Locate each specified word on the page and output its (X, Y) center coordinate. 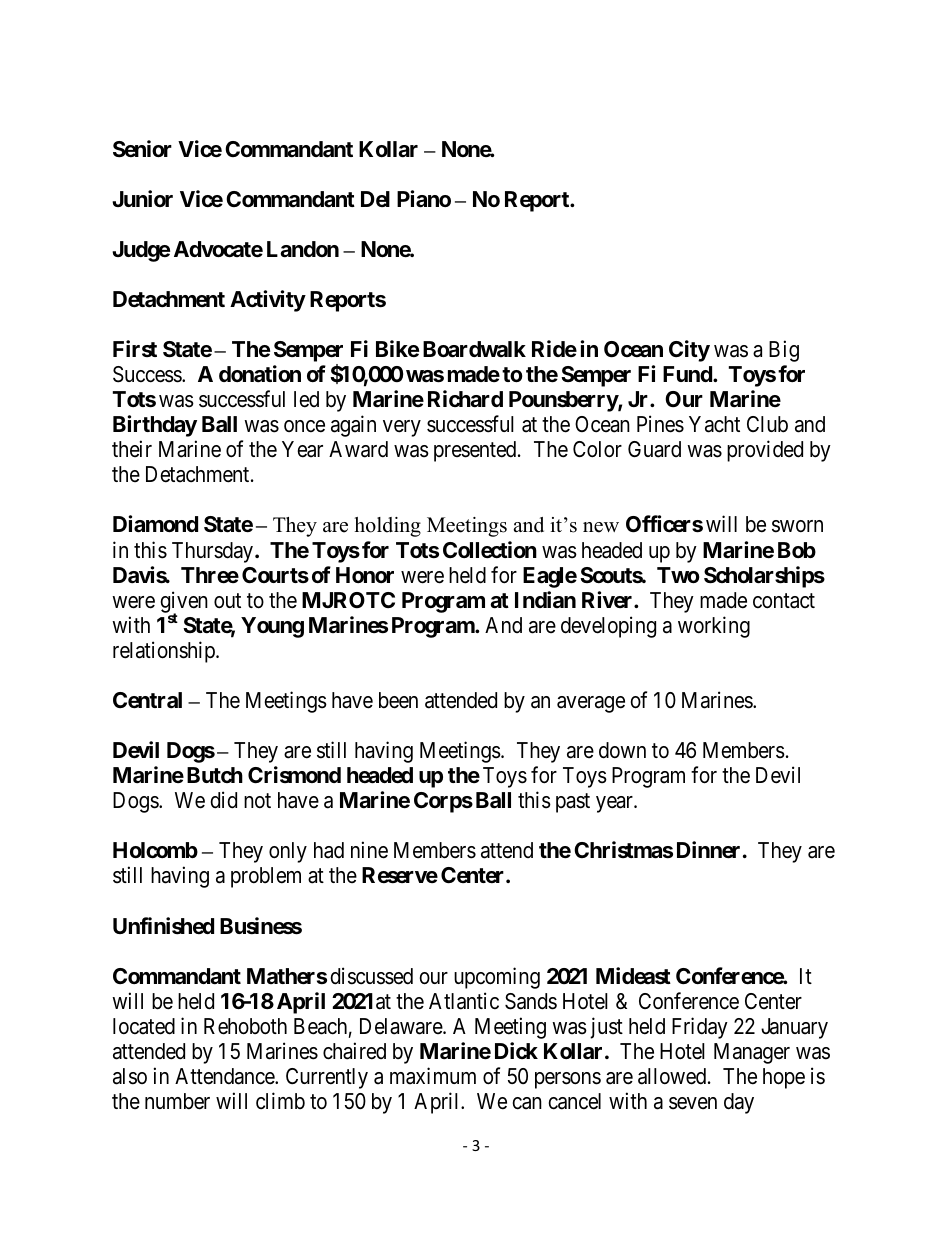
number (177, 1101)
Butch (215, 775)
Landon (303, 249)
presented (476, 451)
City (689, 351)
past (573, 803)
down (622, 750)
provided (765, 451)
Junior (142, 198)
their (132, 448)
